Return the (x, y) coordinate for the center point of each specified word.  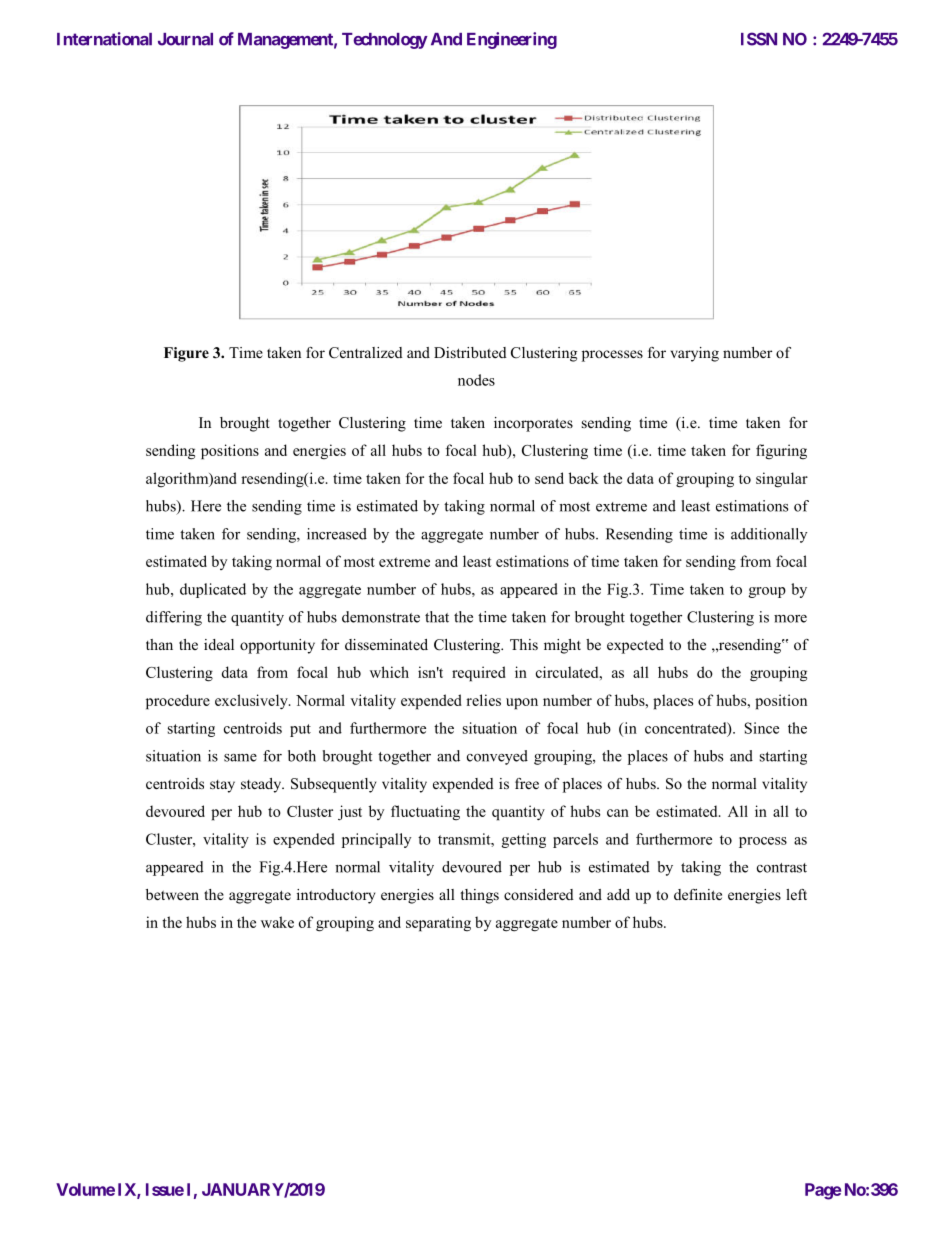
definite (698, 894)
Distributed (470, 352)
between (172, 894)
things (479, 896)
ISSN (759, 39)
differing (174, 618)
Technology (385, 41)
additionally (769, 535)
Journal (185, 39)
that (437, 617)
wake (277, 922)
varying (695, 354)
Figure (186, 354)
